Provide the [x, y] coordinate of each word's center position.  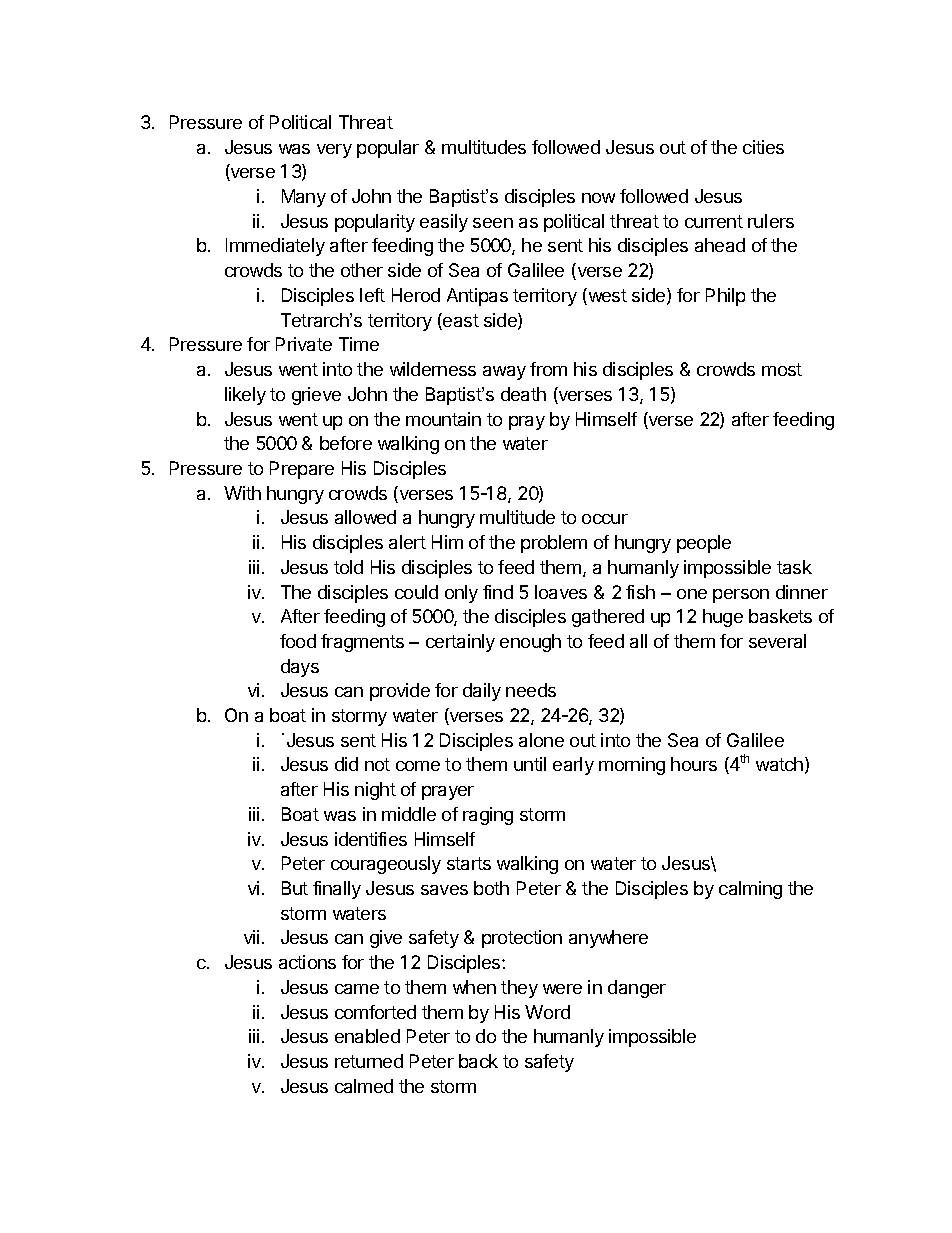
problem [554, 544]
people [704, 544]
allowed [365, 517]
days [300, 668]
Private [304, 344]
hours [694, 764]
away [504, 373]
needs [531, 690]
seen [493, 223]
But [295, 888]
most [782, 369]
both [491, 888]
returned [369, 1061]
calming [750, 890]
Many [304, 198]
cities [763, 147]
